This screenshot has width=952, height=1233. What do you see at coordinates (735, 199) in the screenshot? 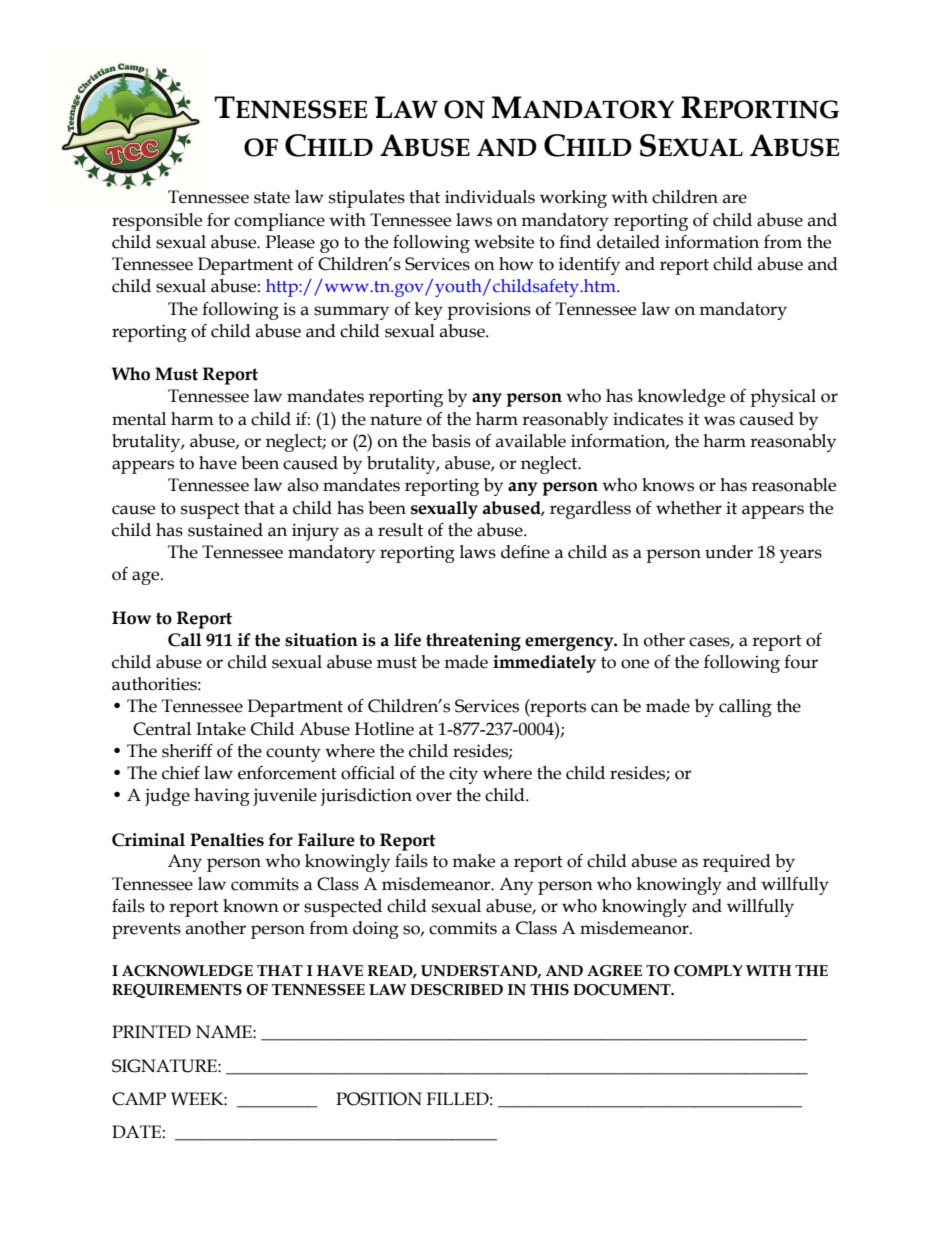
I see `are` at bounding box center [735, 199].
